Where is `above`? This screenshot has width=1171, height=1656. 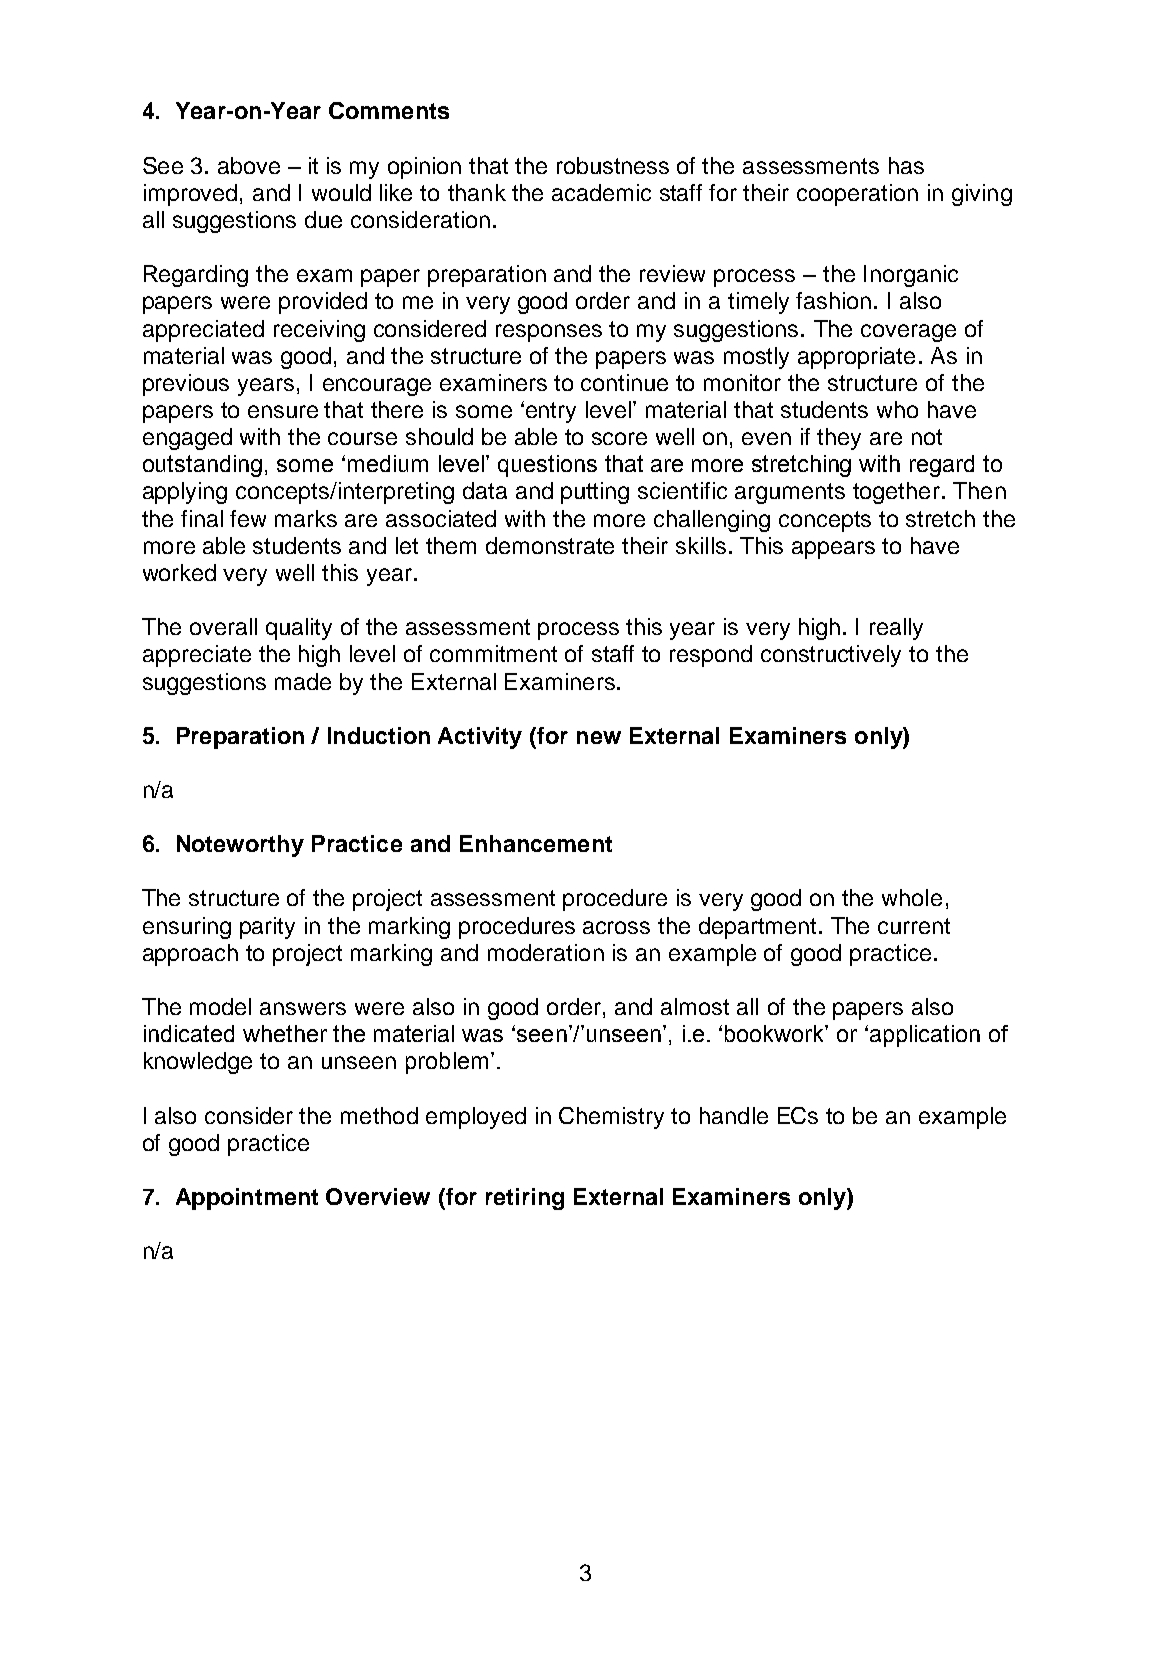
above is located at coordinates (249, 165).
